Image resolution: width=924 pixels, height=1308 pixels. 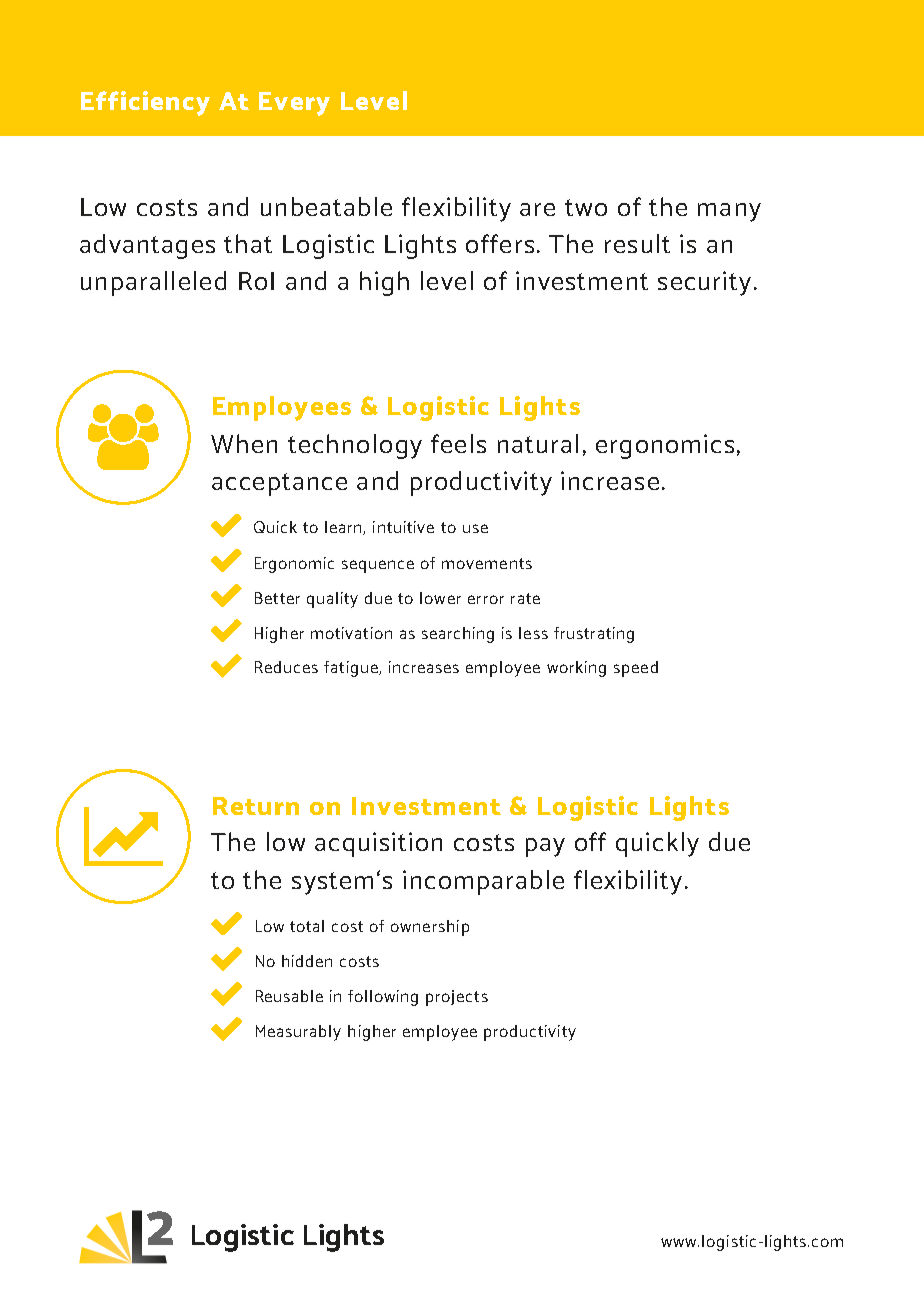 I want to click on Reduces, so click(x=286, y=667).
